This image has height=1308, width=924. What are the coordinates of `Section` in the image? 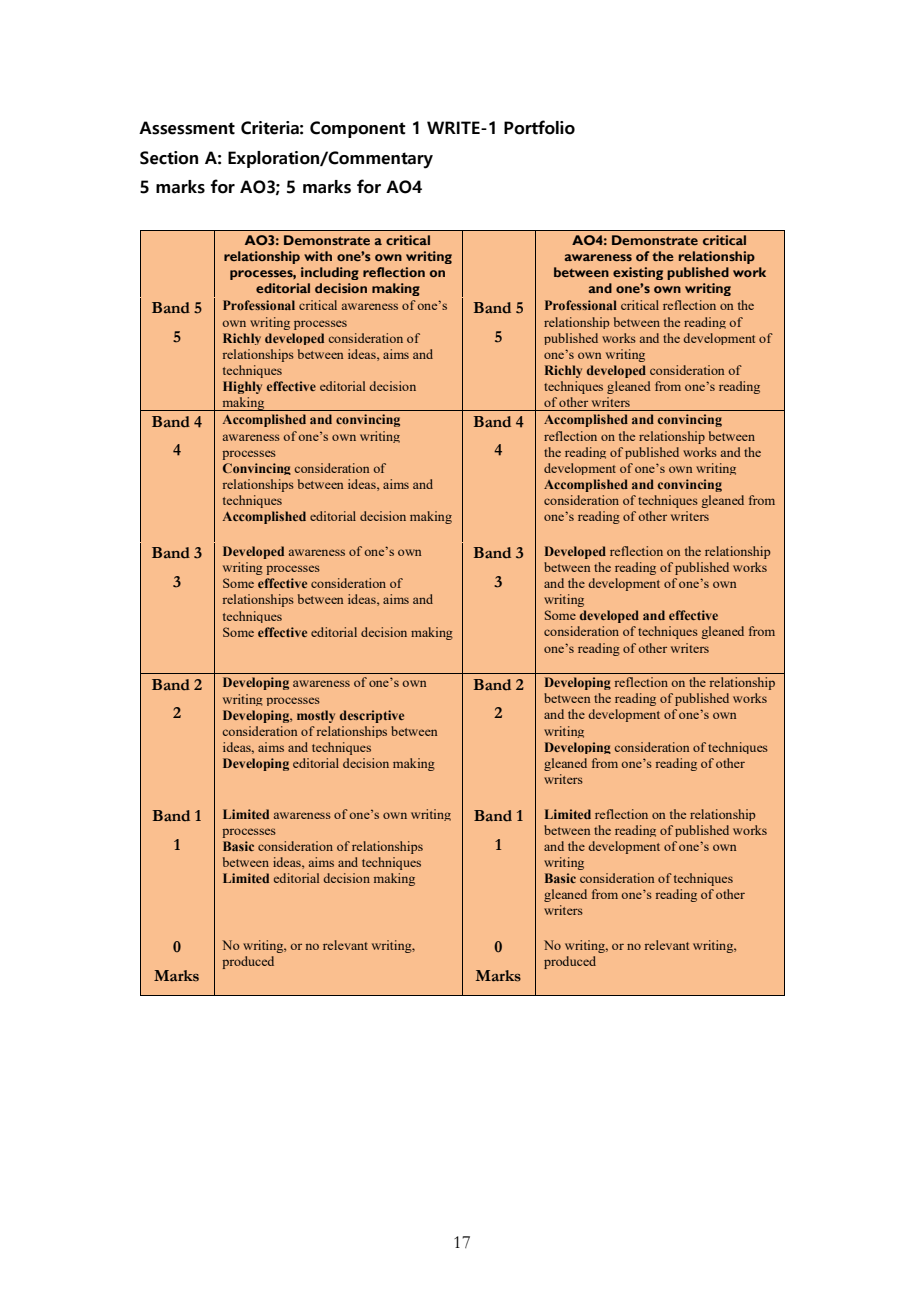 It's located at (169, 158).
